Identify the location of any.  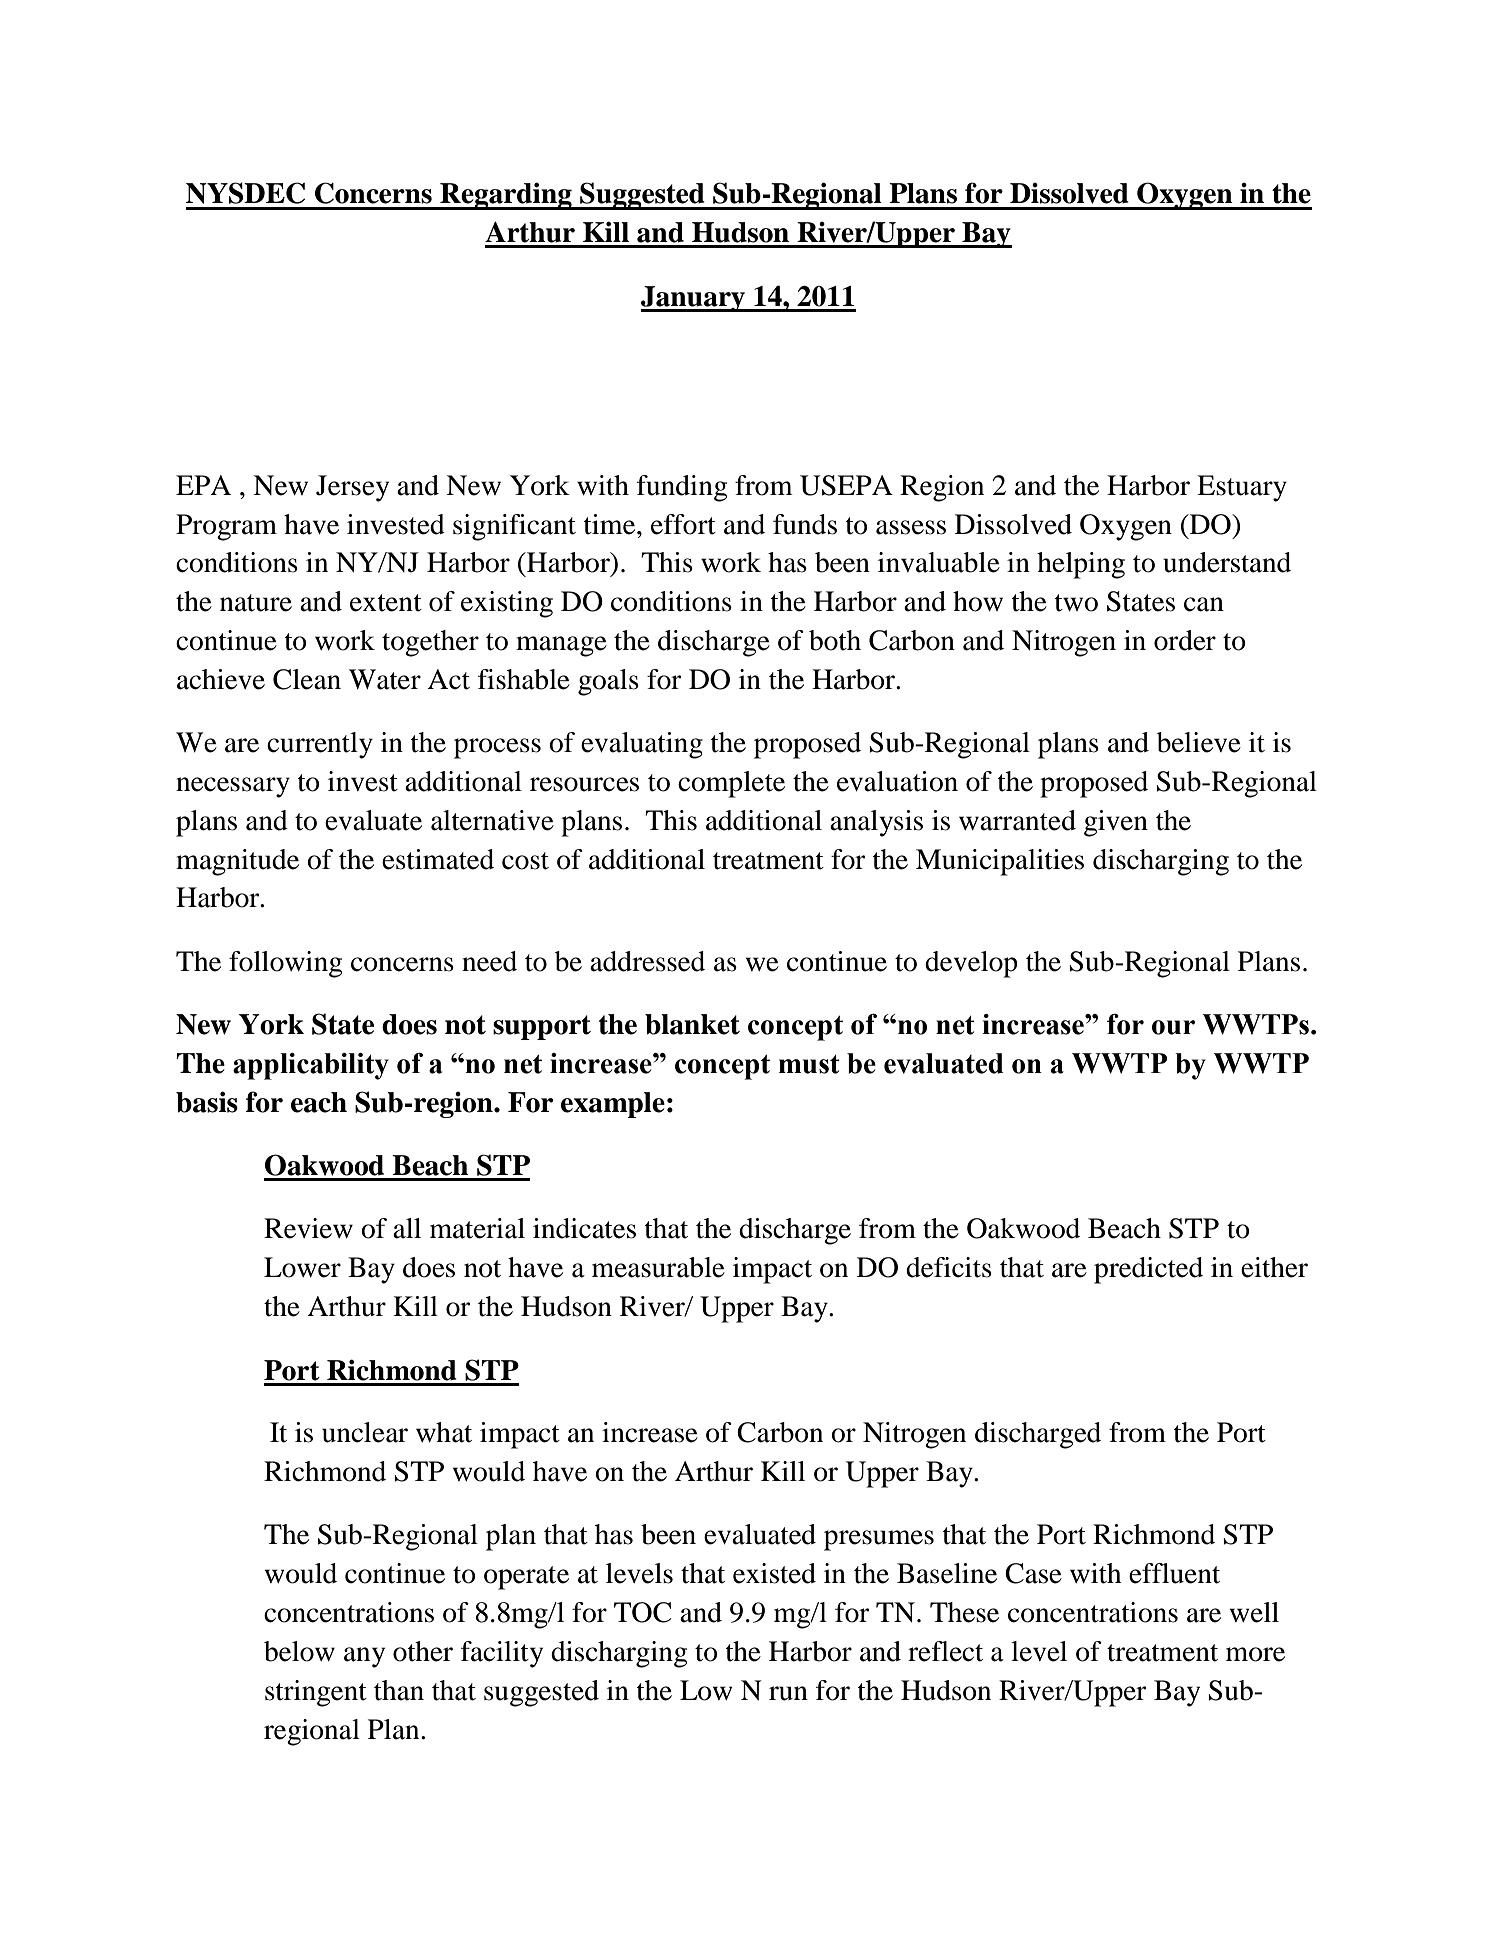
(364, 1657).
